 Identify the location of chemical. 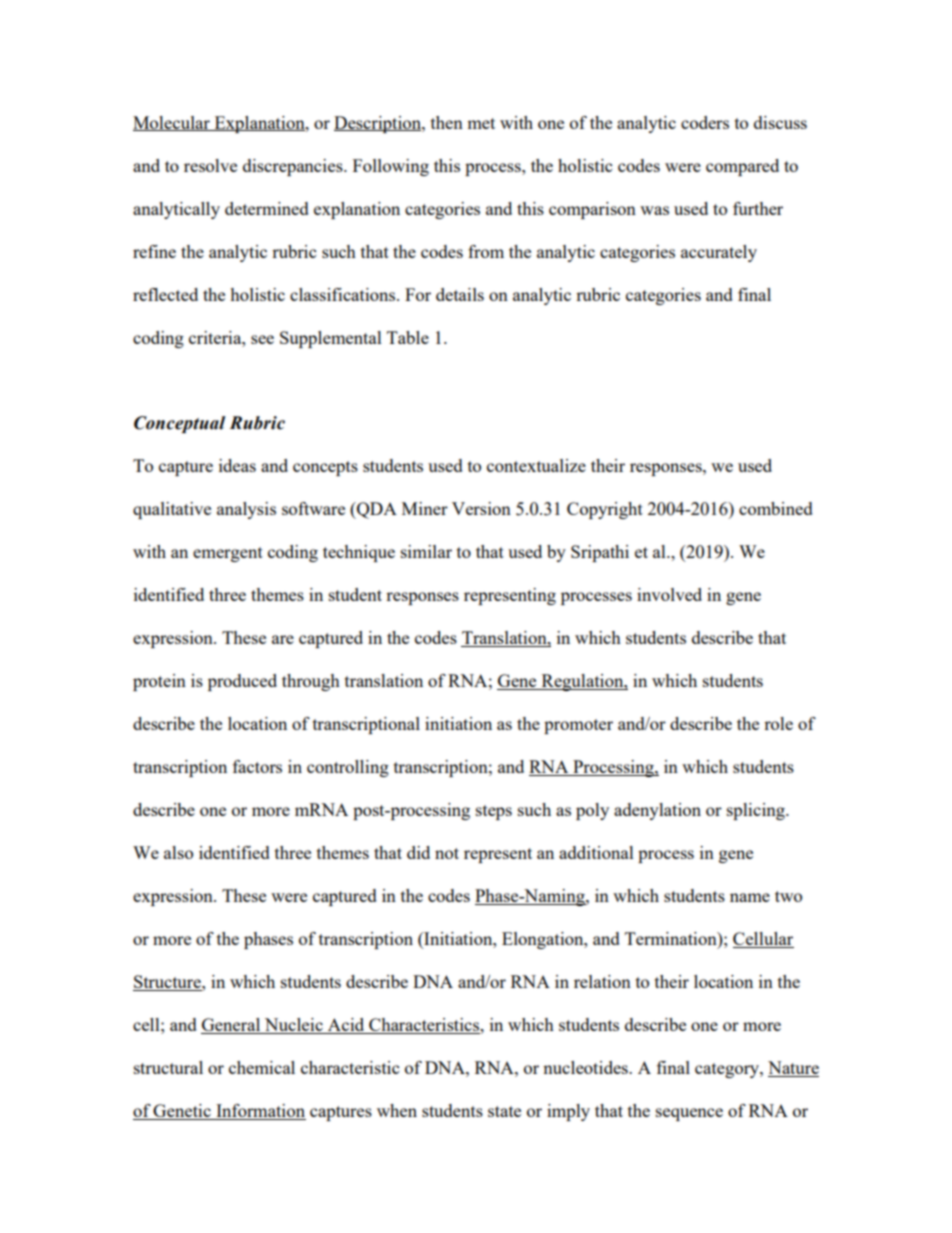
(262, 1067).
